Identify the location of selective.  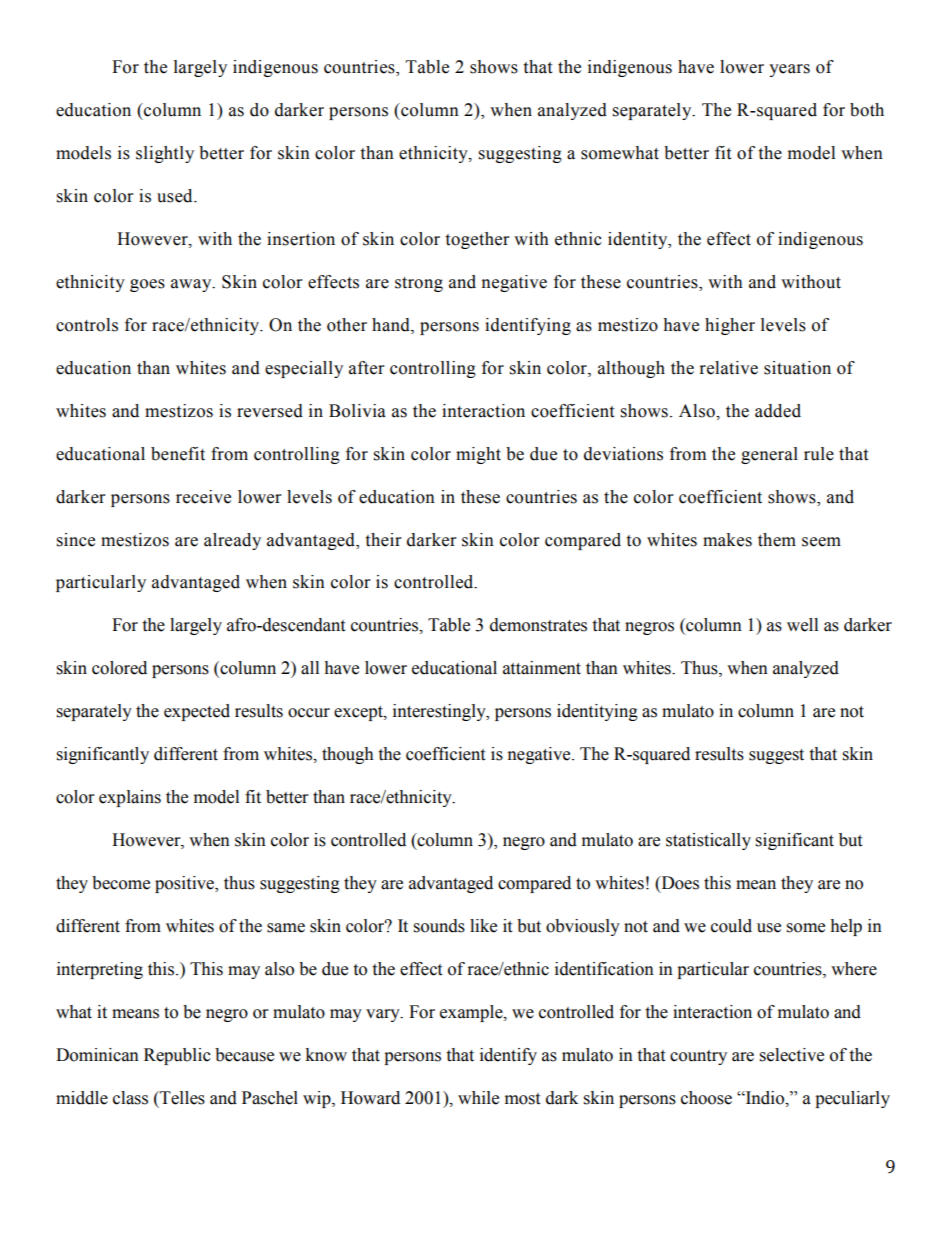
(792, 1055).
